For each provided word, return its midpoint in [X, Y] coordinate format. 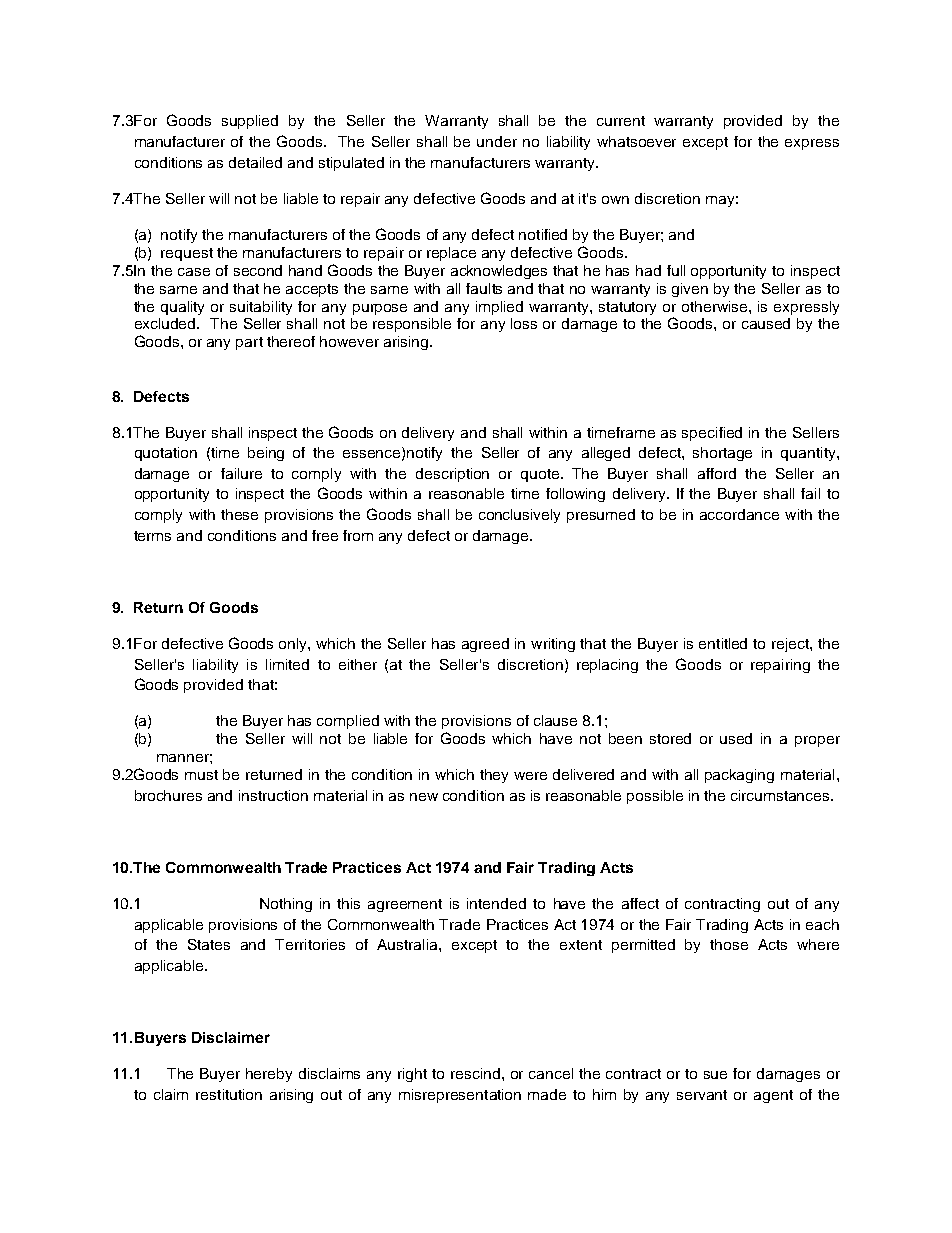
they [494, 776]
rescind [477, 1073]
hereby [269, 1075]
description [452, 475]
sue [715, 1075]
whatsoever [636, 141]
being [266, 454]
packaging [739, 776]
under [497, 141]
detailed [255, 162]
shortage [722, 454]
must [201, 775]
